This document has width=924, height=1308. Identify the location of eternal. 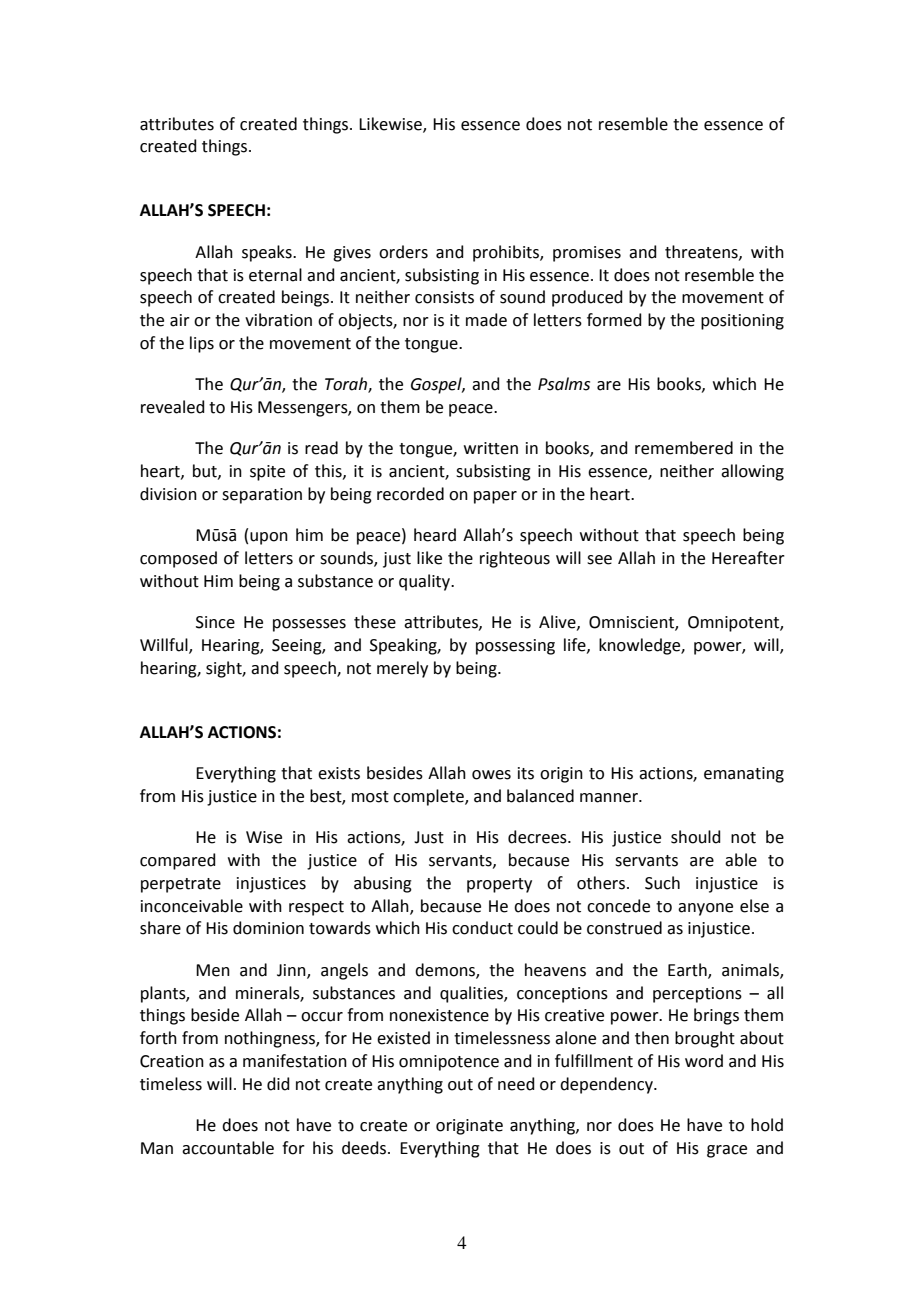
(275, 275).
